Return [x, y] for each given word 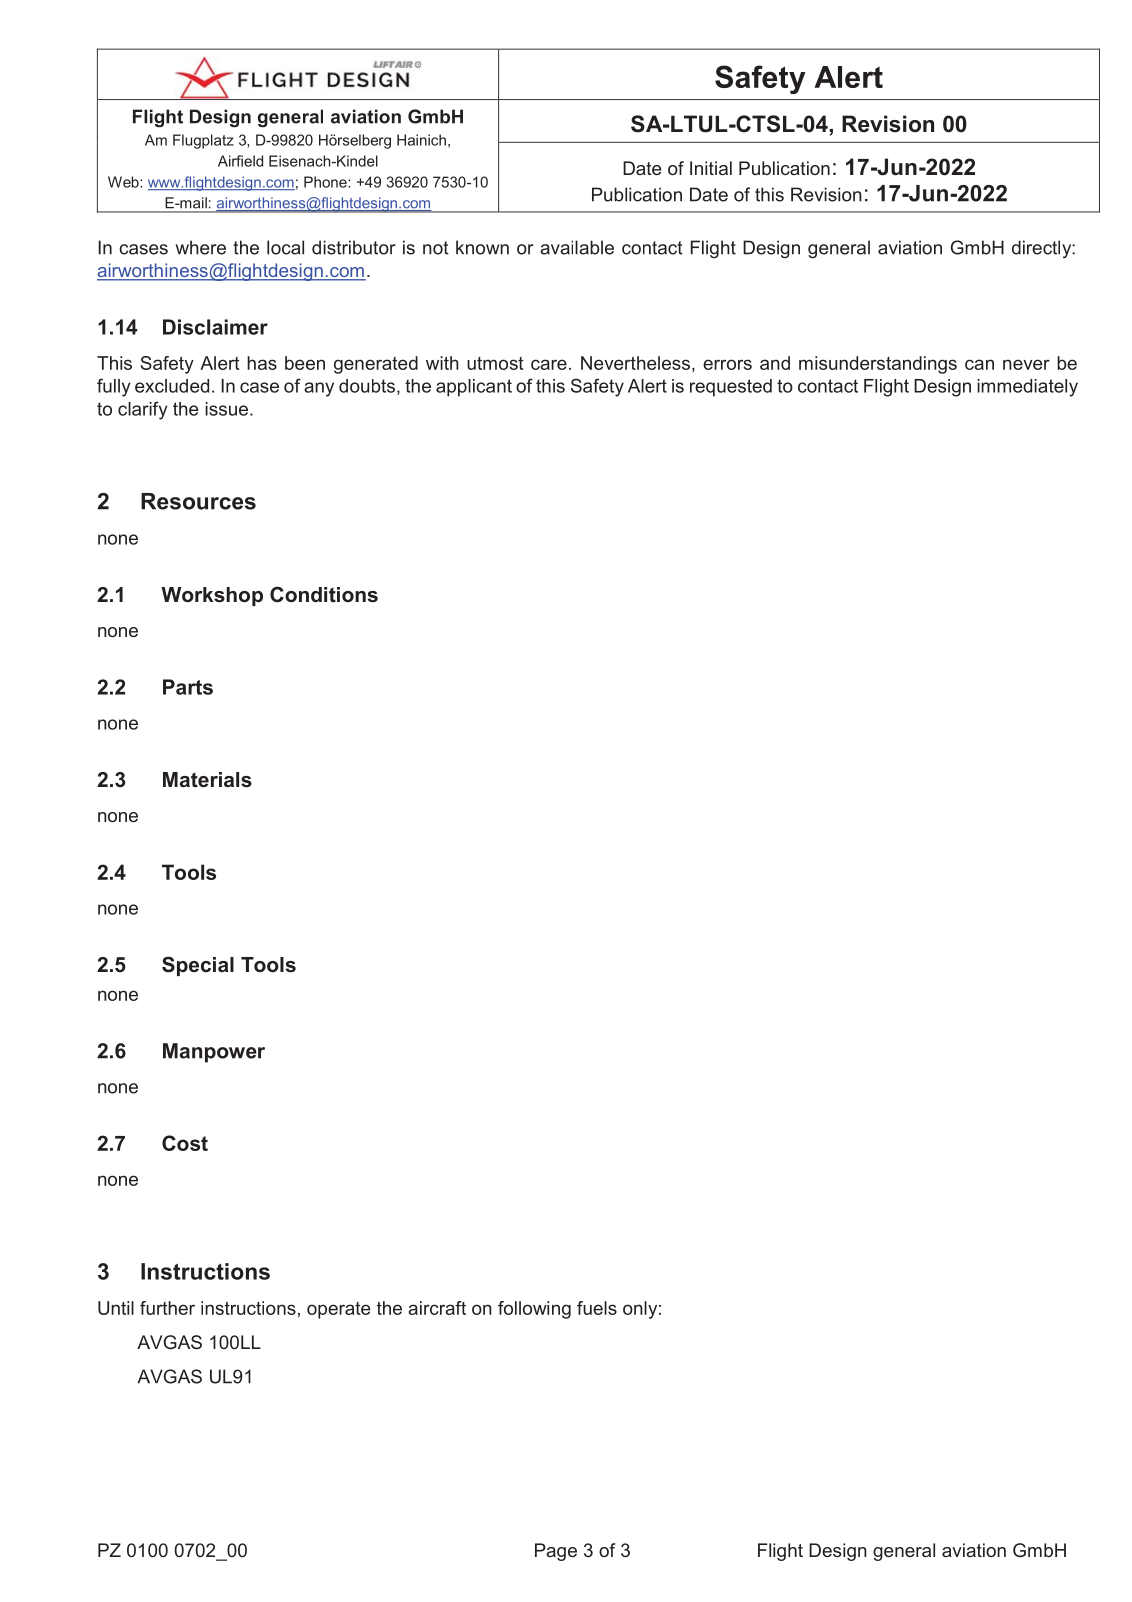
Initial [711, 168]
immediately [1027, 388]
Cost [185, 1143]
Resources [198, 501]
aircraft [437, 1308]
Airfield [240, 161]
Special [198, 966]
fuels [597, 1308]
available [577, 247]
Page [556, 1552]
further [167, 1308]
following [534, 1310]
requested [731, 388]
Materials [207, 780]
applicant [474, 388]
